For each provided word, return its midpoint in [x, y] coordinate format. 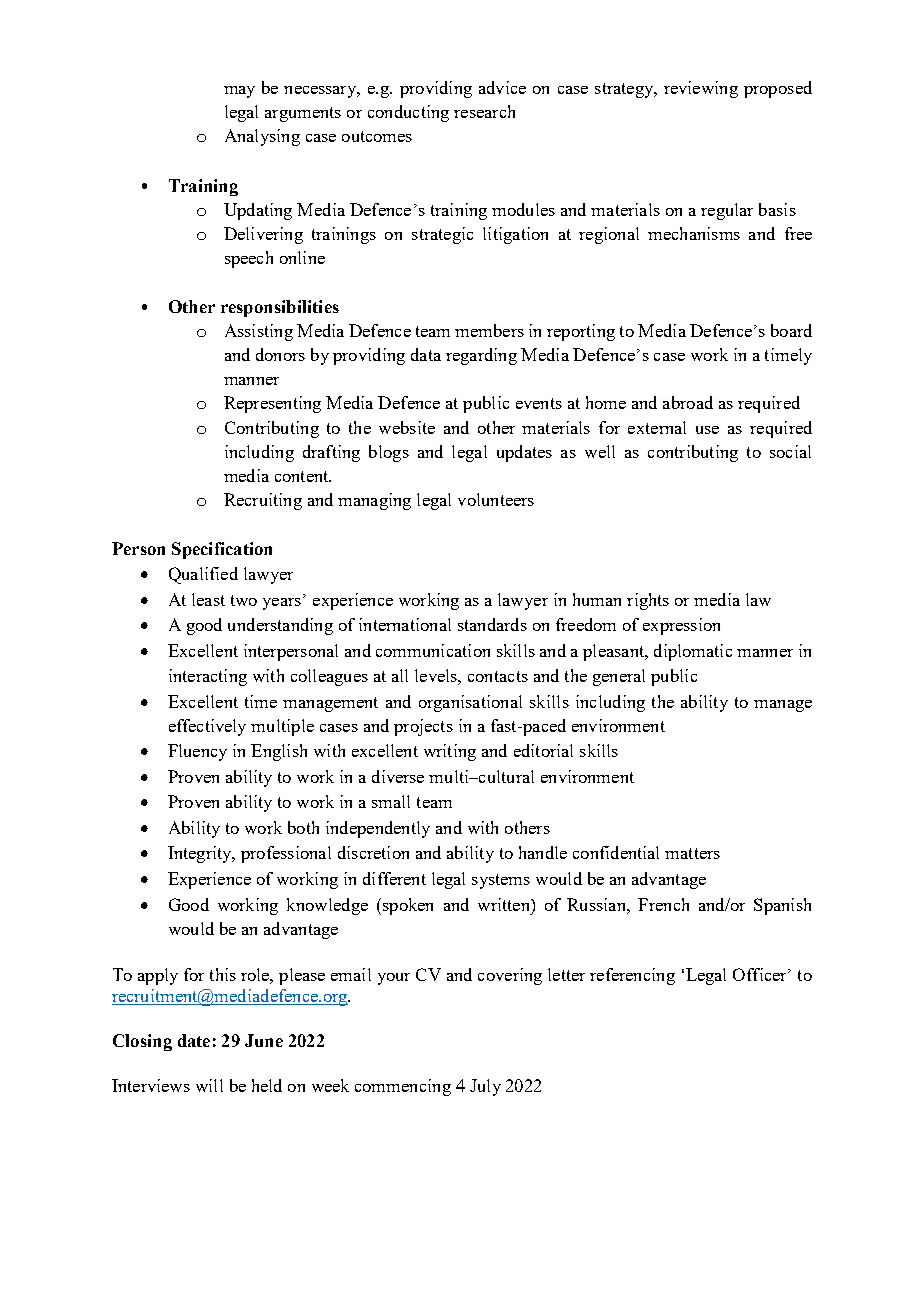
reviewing [701, 89]
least [208, 599]
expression [681, 626]
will [209, 1085]
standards [492, 624]
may [239, 92]
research [484, 111]
